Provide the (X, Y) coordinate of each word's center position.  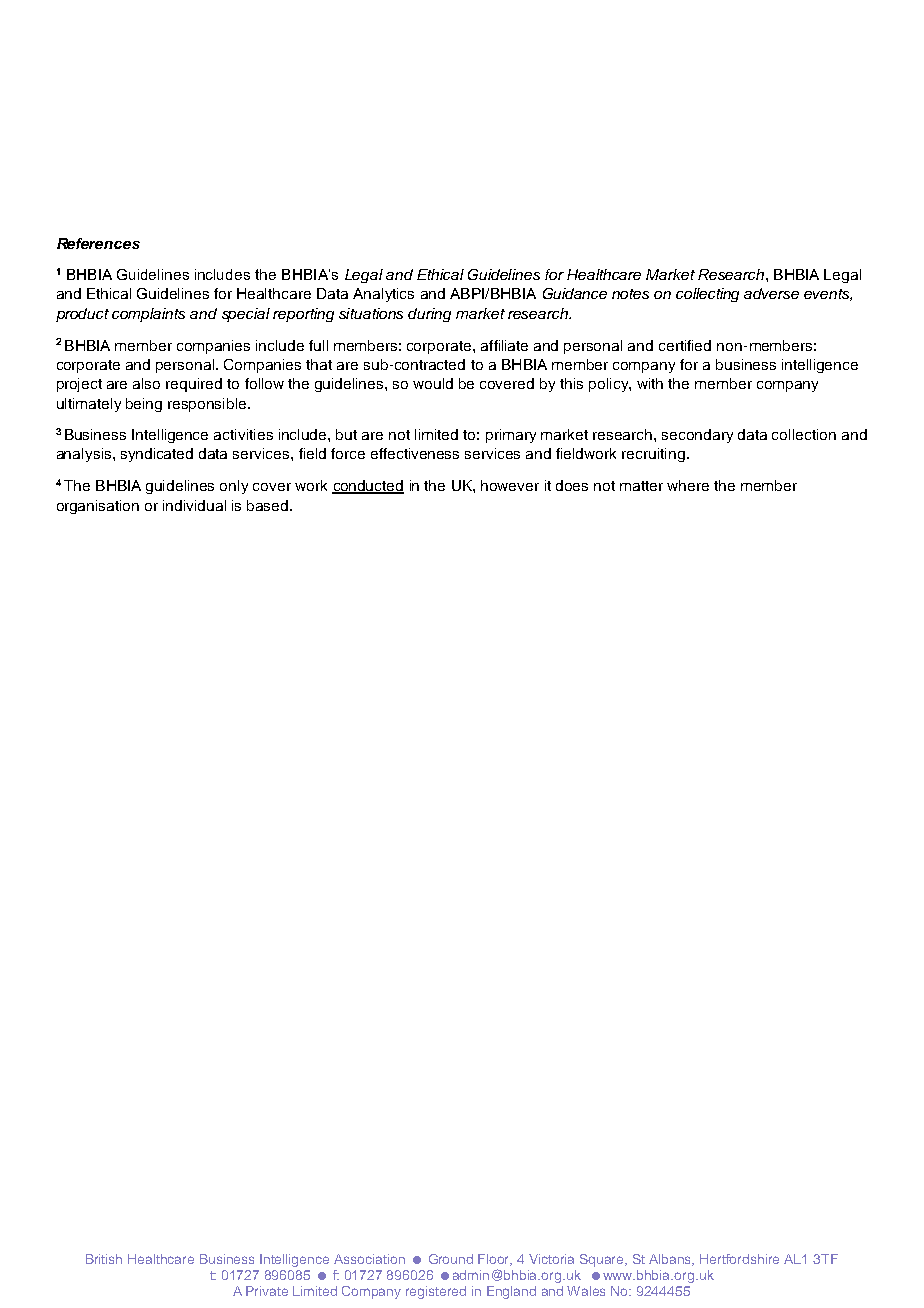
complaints (148, 315)
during (429, 315)
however (510, 485)
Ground (451, 1259)
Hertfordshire (739, 1259)
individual (194, 505)
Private (267, 1291)
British (104, 1259)
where (688, 485)
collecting (707, 295)
